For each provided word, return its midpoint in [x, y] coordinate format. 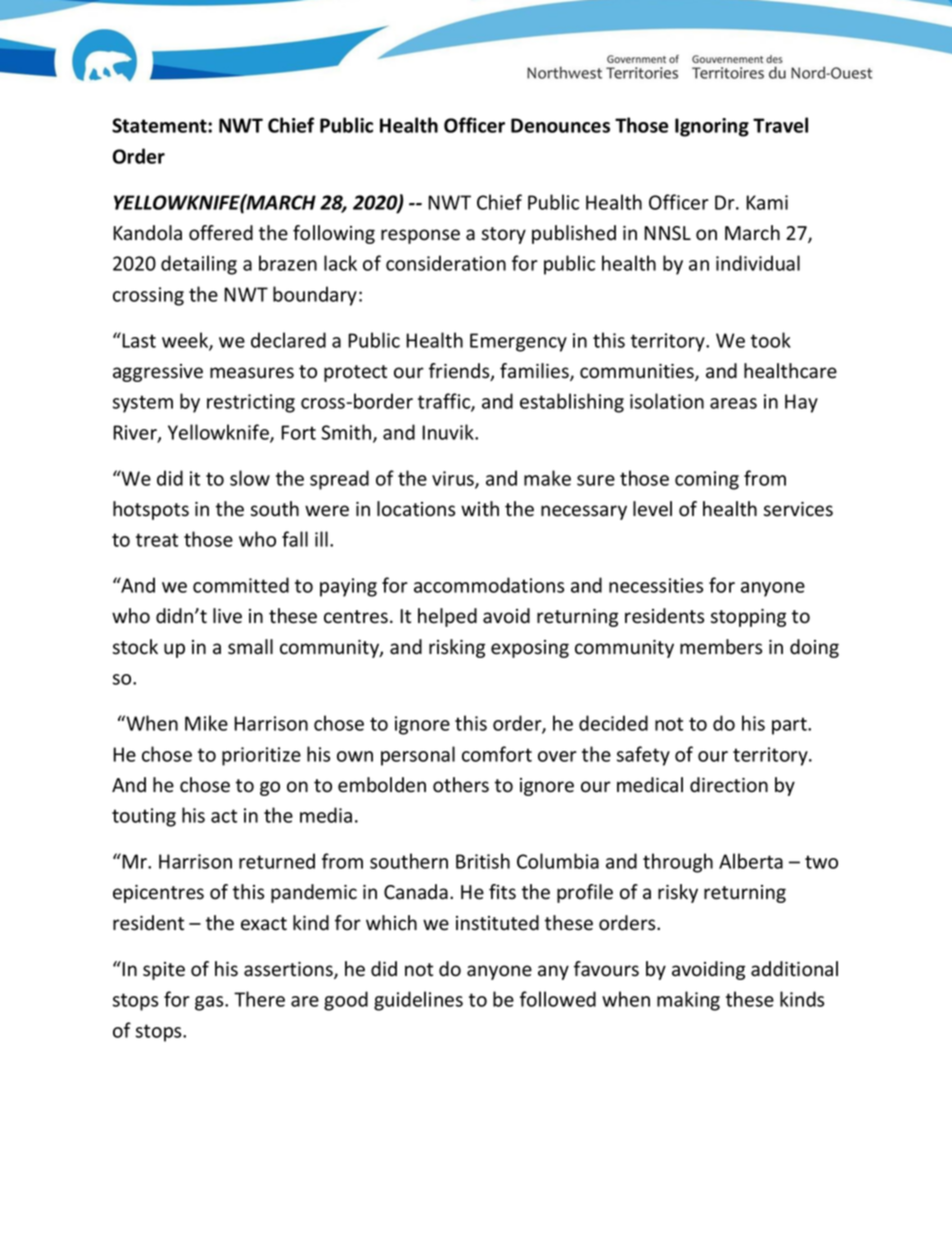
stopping [748, 618]
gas [210, 1003]
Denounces [560, 125]
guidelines [418, 1001]
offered [221, 233]
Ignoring [712, 127]
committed [241, 585]
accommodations [489, 585]
